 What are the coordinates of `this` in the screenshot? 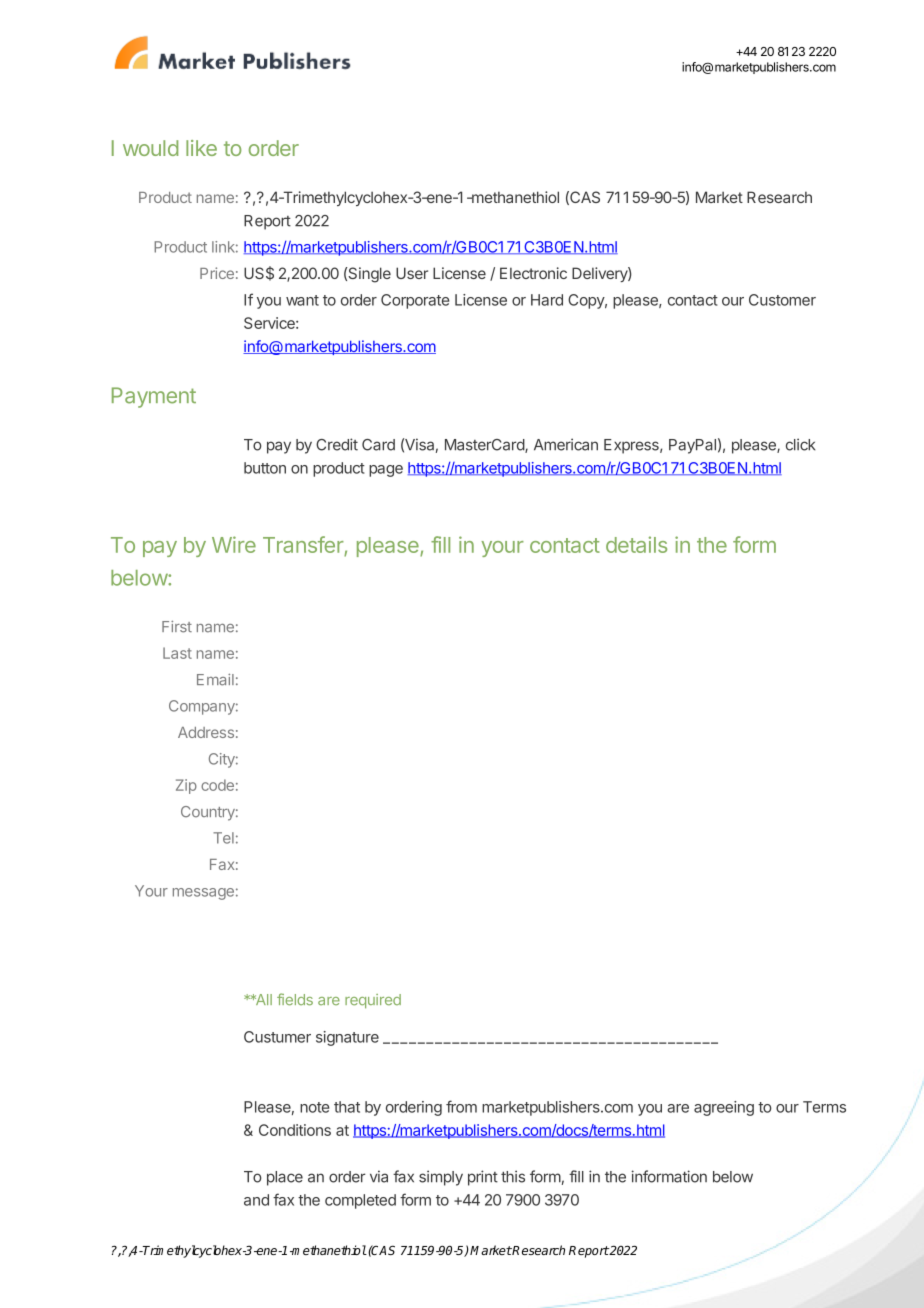 It's located at (513, 1176).
